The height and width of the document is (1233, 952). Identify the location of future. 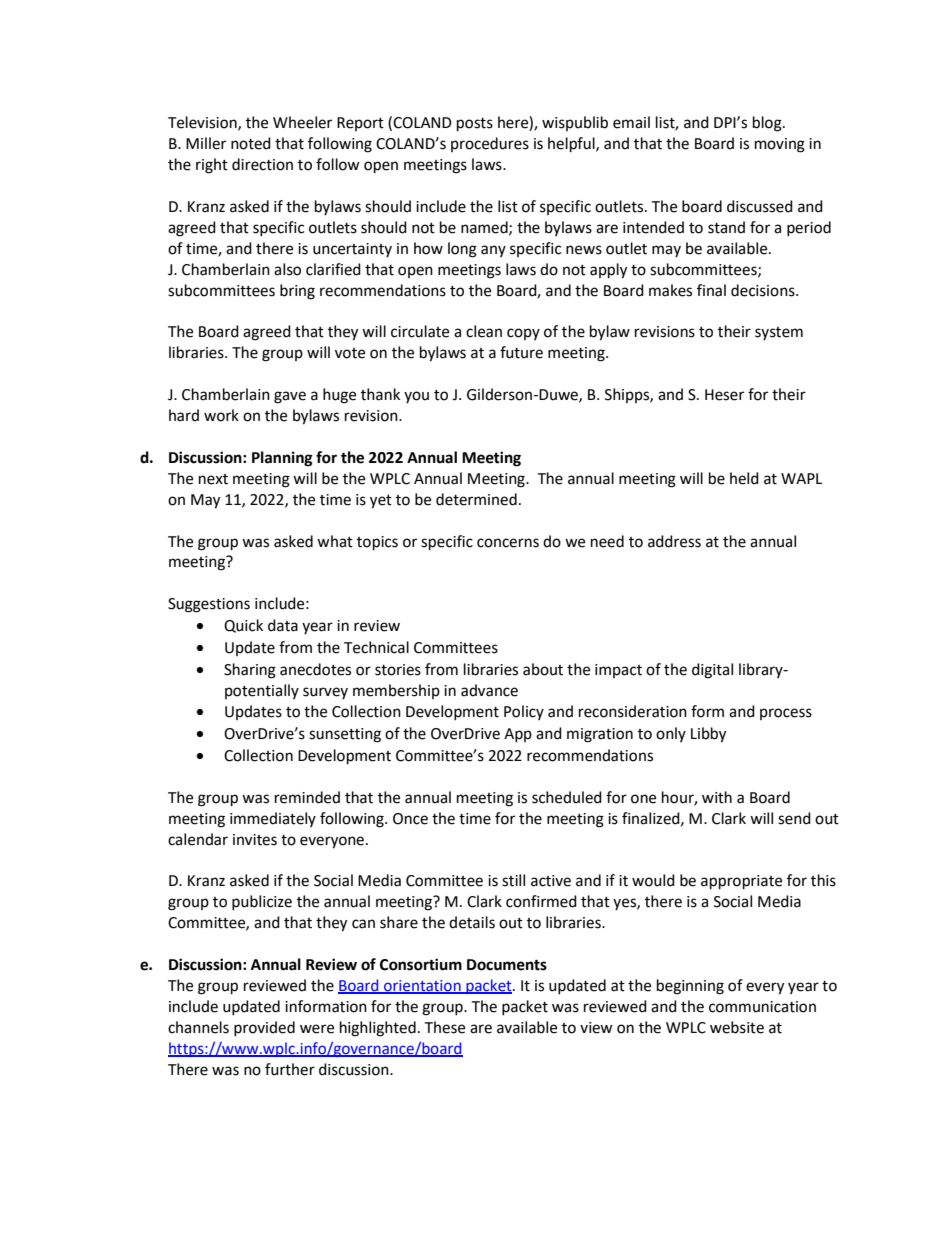
(521, 352).
